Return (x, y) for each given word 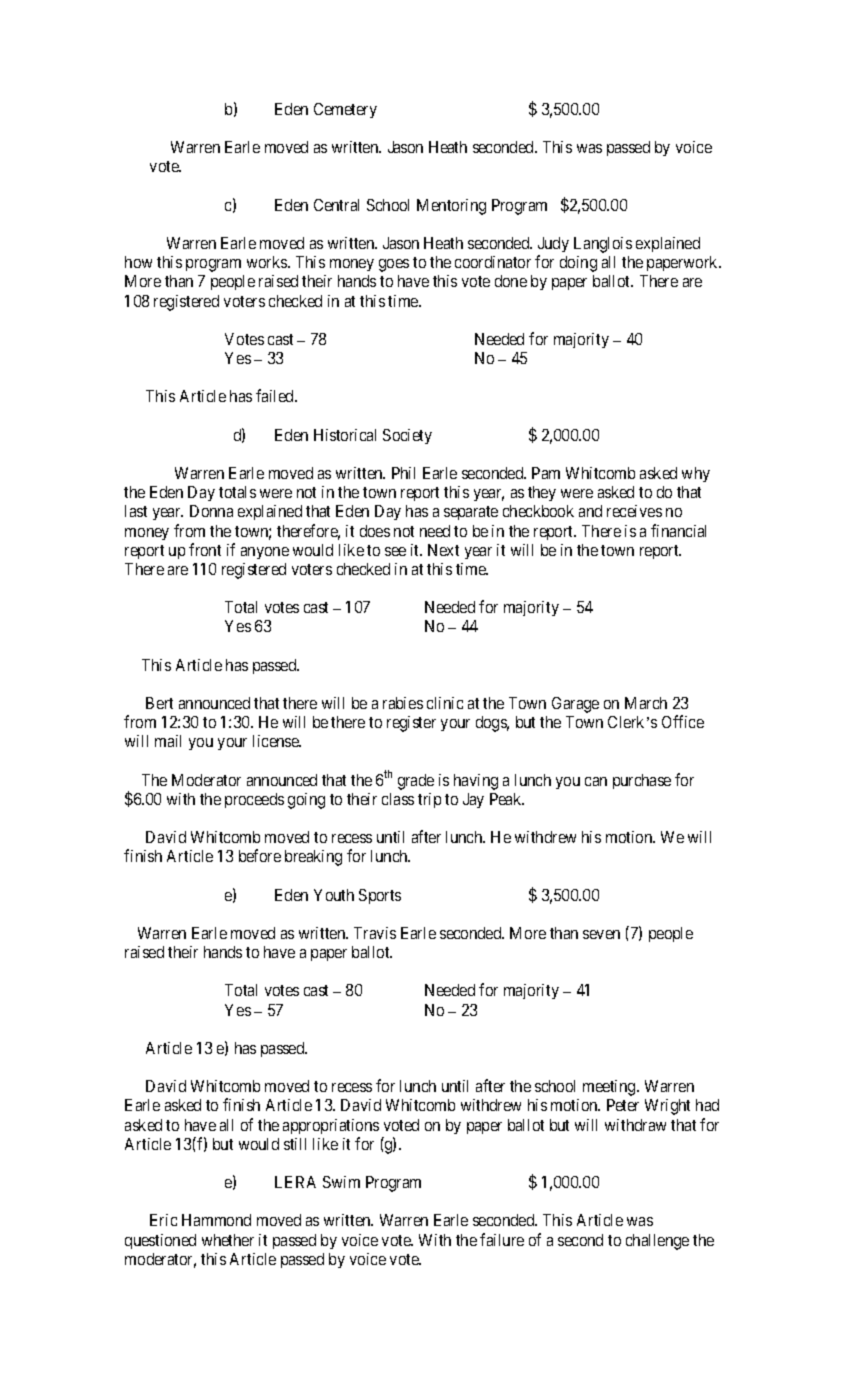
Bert (159, 703)
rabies (403, 703)
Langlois (603, 245)
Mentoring (451, 207)
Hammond (216, 1220)
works (268, 262)
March (646, 703)
